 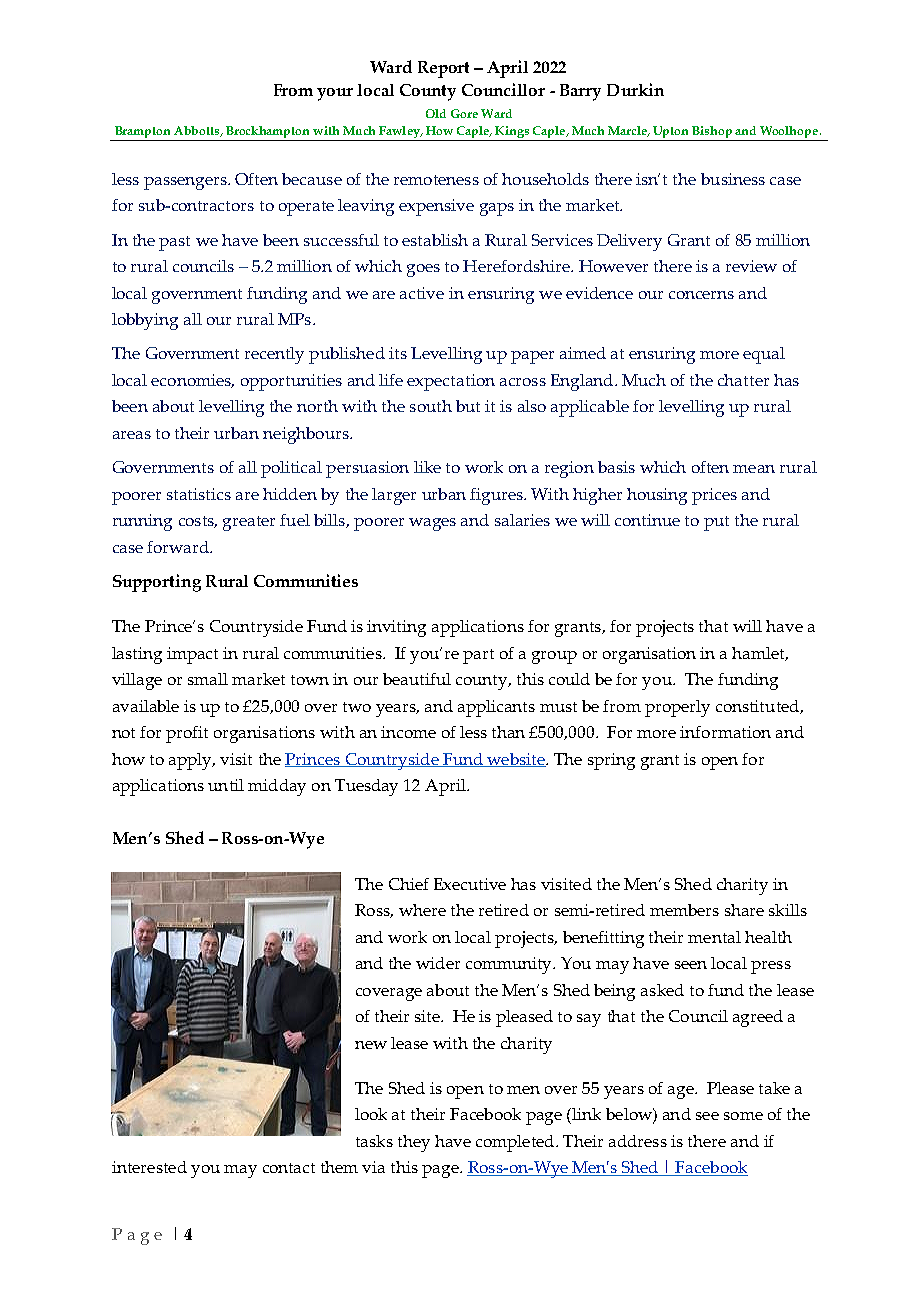 What do you see at coordinates (149, 1167) in the page?
I see `interested` at bounding box center [149, 1167].
